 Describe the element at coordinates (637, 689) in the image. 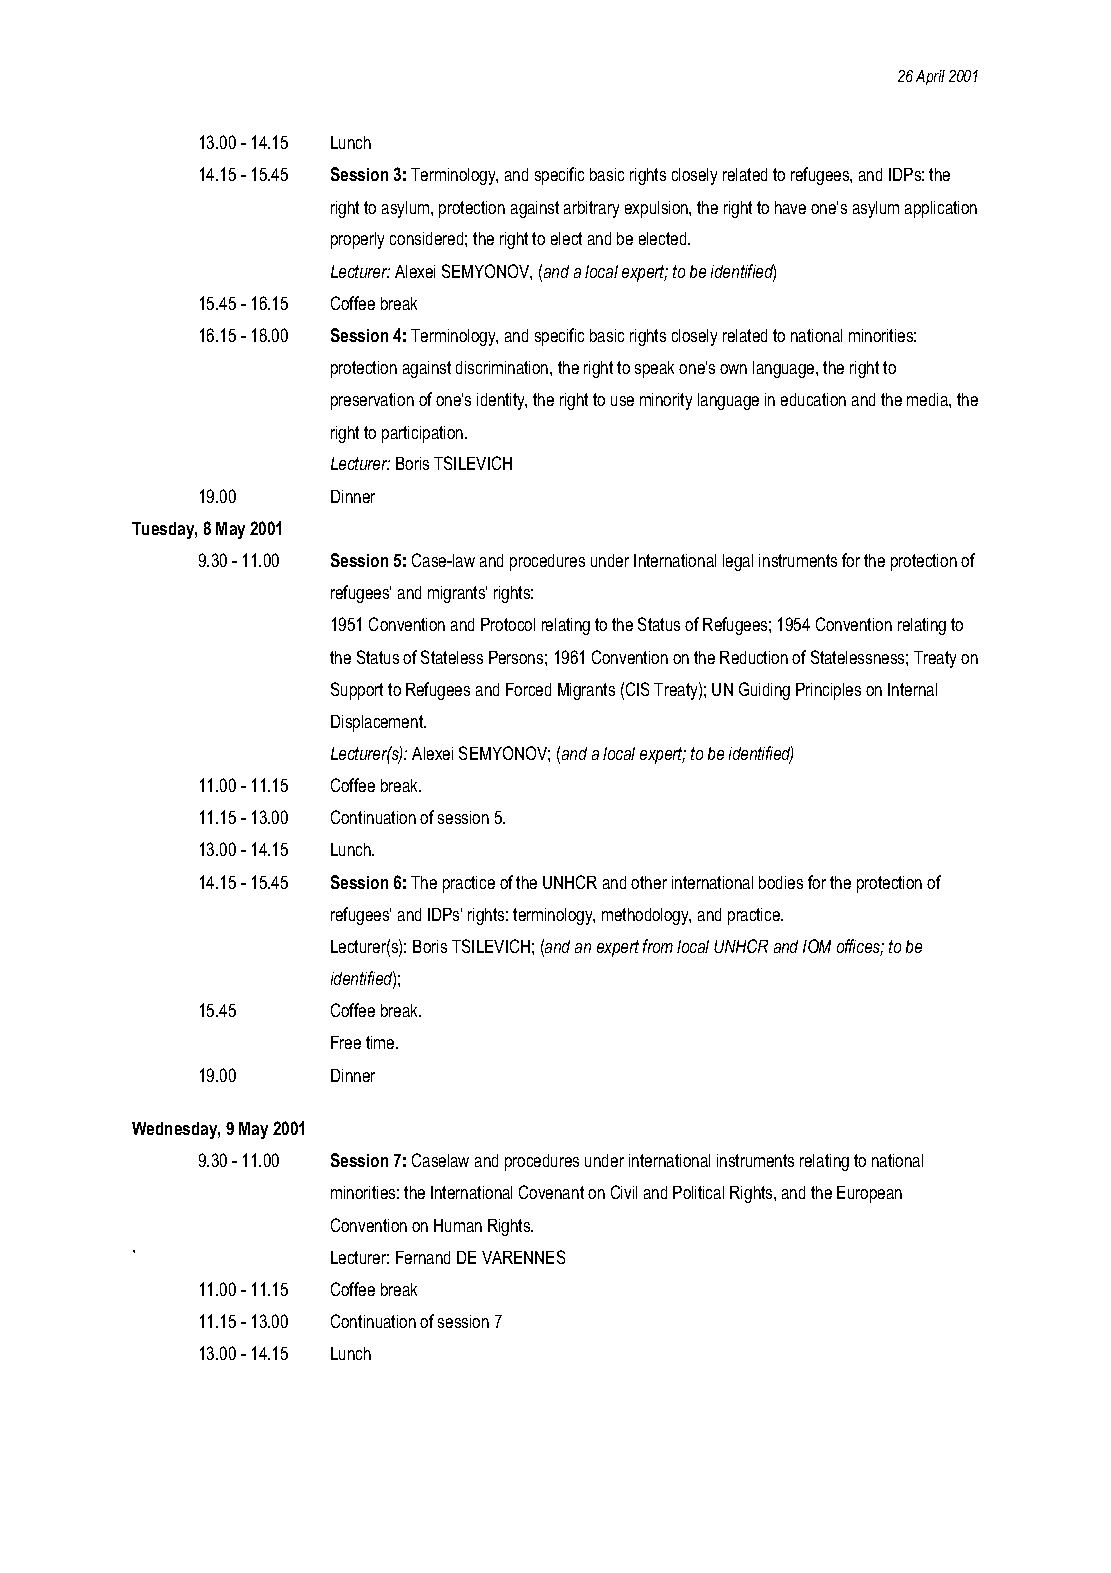

I see `CIS` at that location.
